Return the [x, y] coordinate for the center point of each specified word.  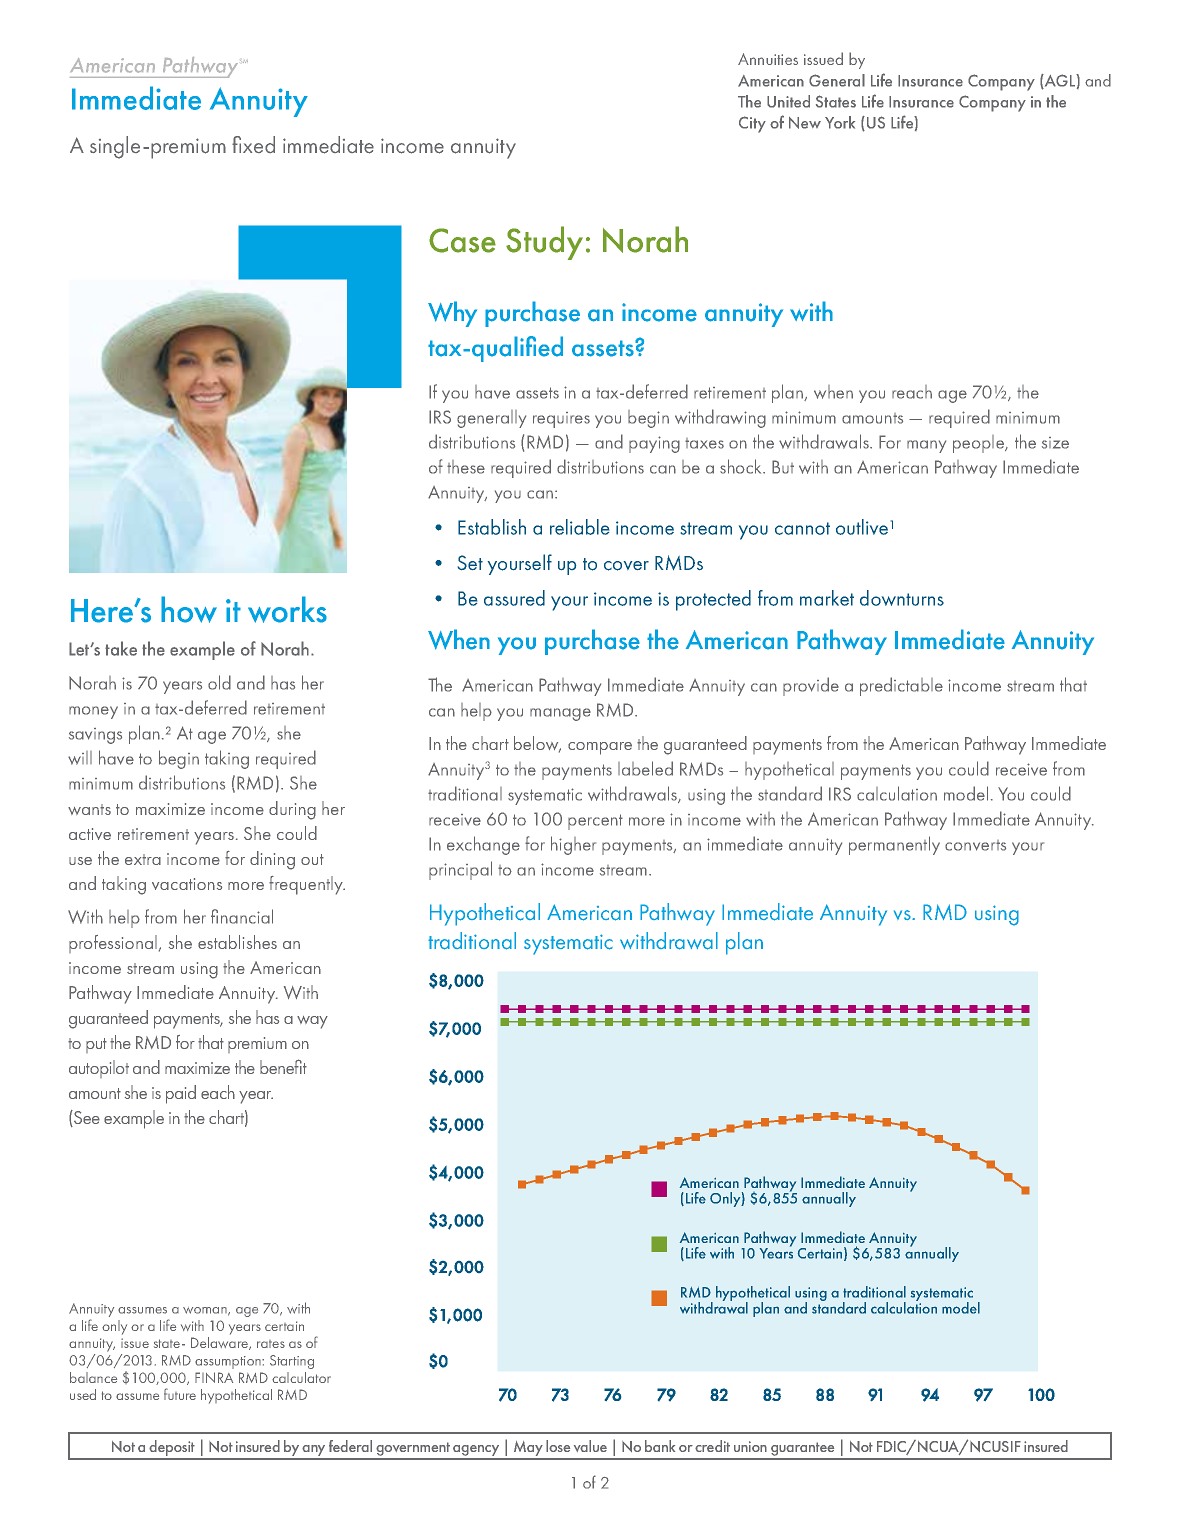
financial [242, 916]
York [840, 122]
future [180, 1394]
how [189, 609]
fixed [253, 144]
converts [975, 845]
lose [558, 1446]
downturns [902, 598]
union [750, 1446]
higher [573, 845]
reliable [579, 527]
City [752, 124]
